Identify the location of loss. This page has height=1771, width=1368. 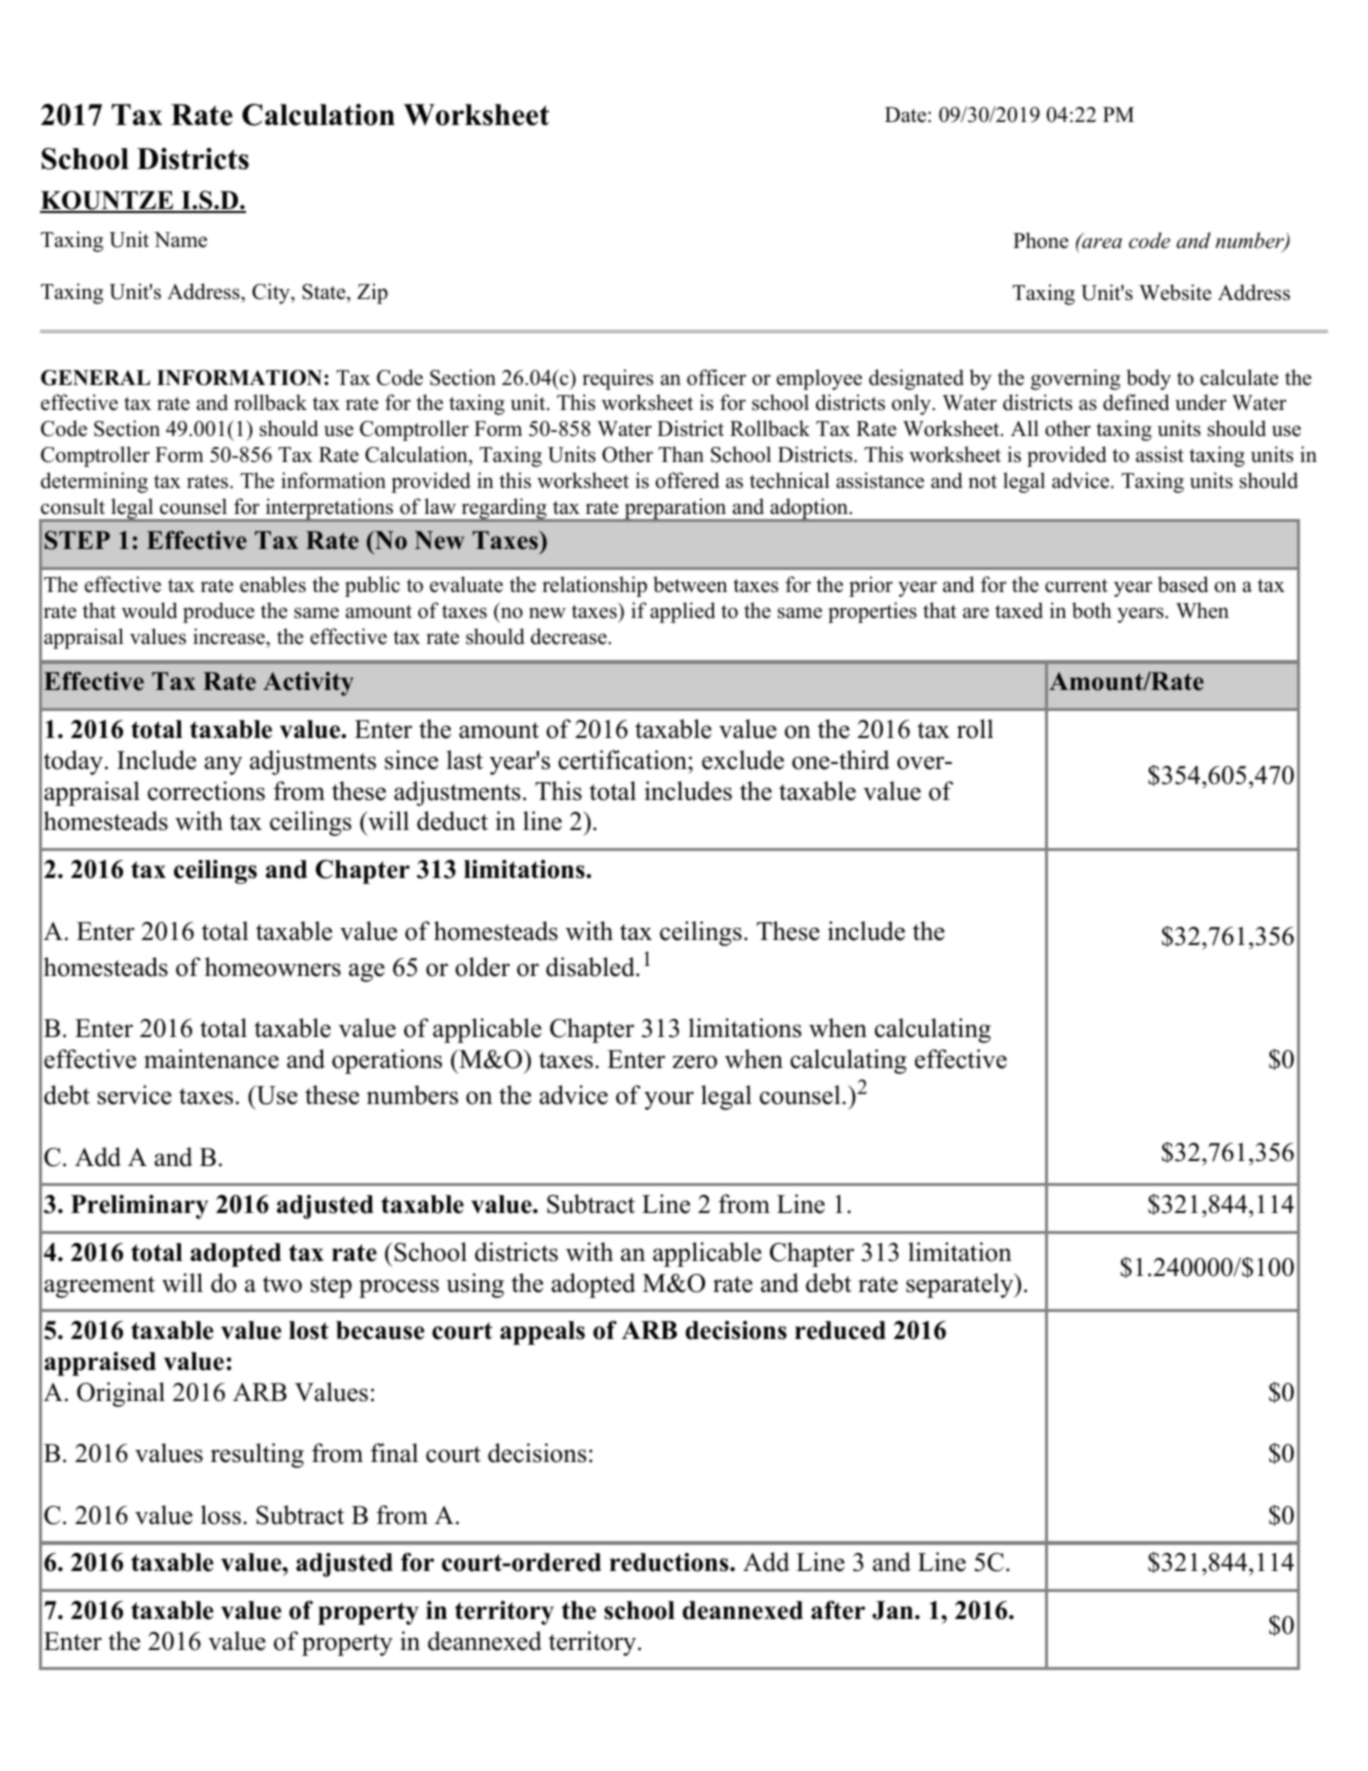
(221, 1515).
